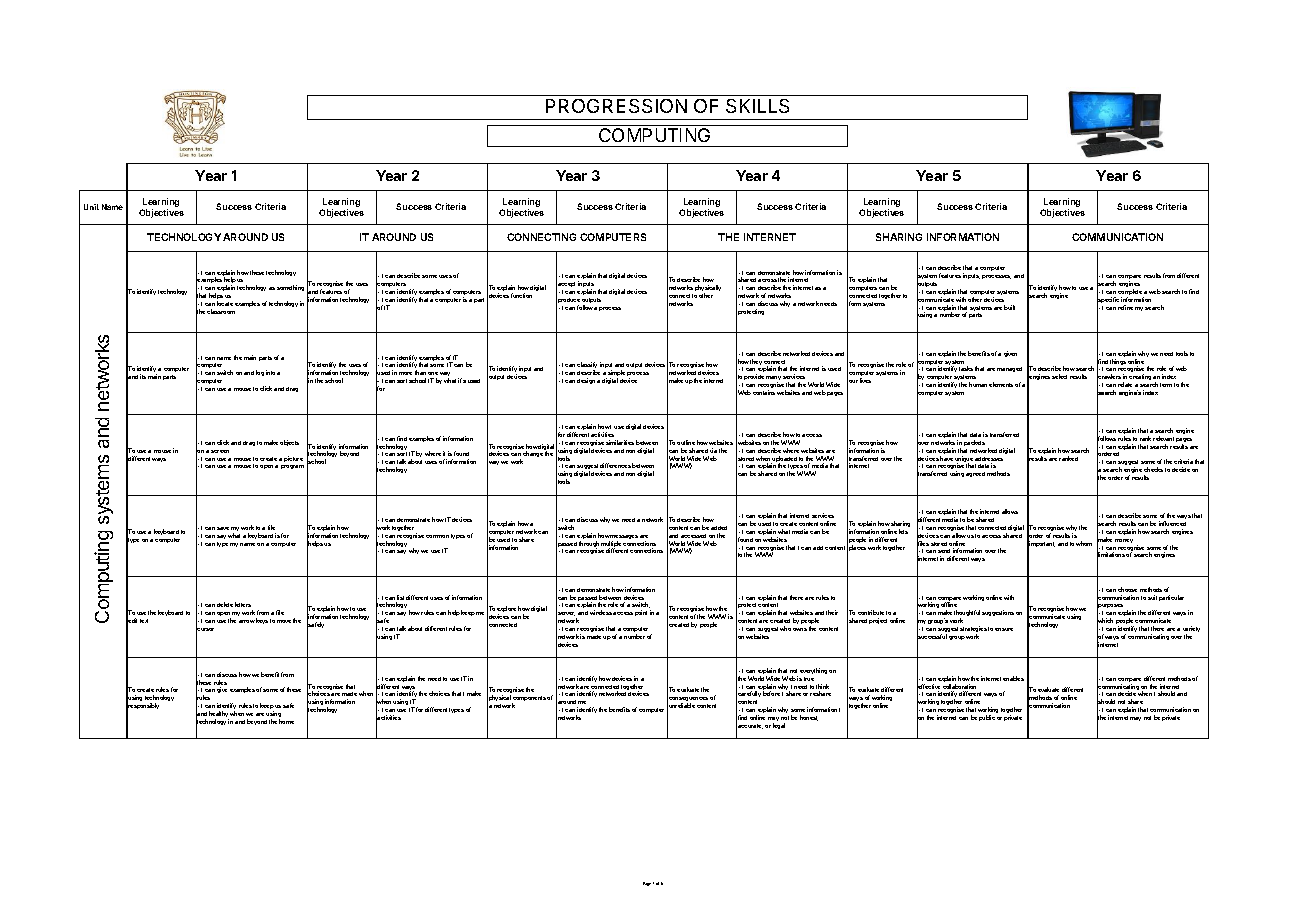  What do you see at coordinates (616, 106) in the image?
I see `PROGRESSION` at bounding box center [616, 106].
